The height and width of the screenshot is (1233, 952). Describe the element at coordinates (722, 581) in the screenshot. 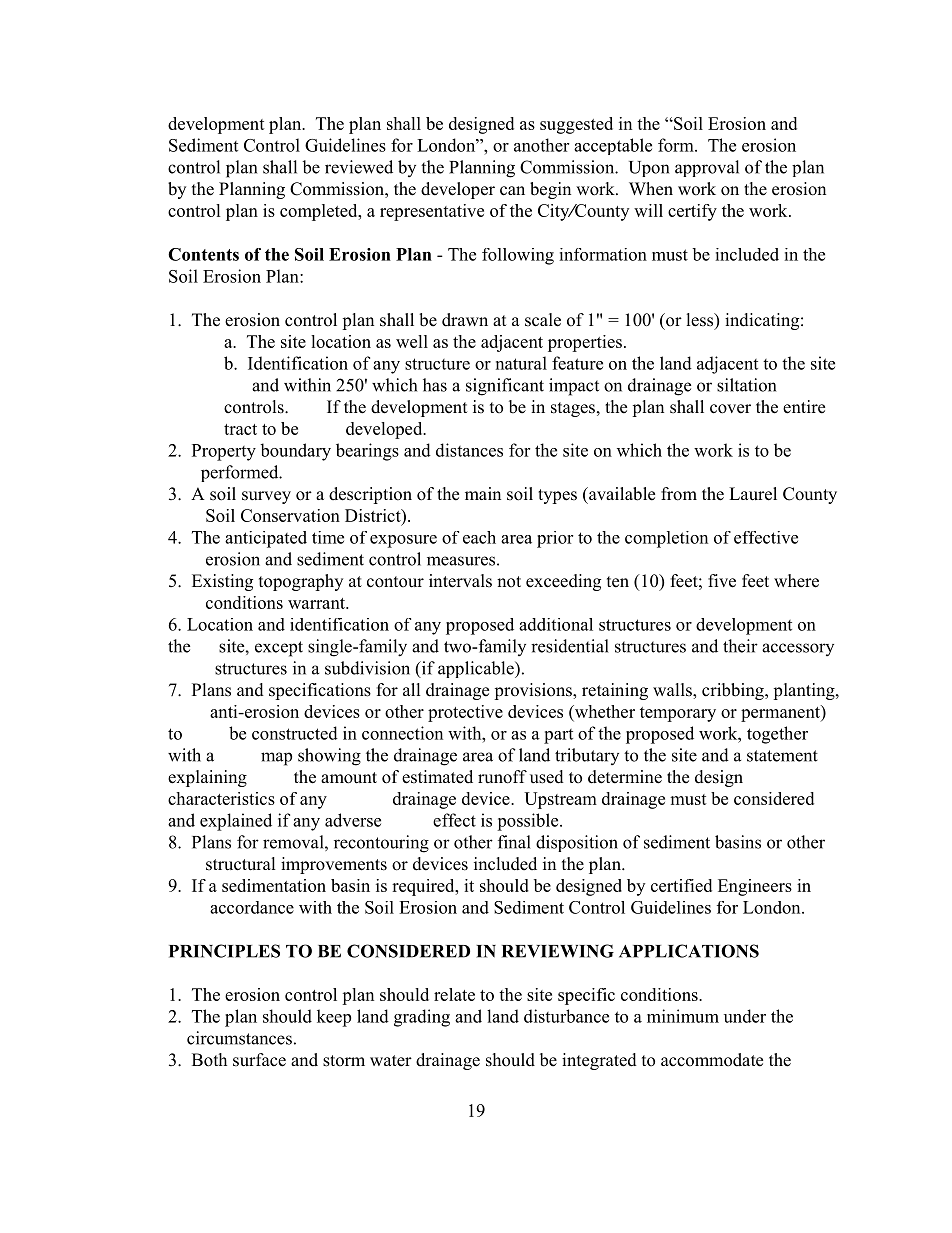

I see `five` at that location.
